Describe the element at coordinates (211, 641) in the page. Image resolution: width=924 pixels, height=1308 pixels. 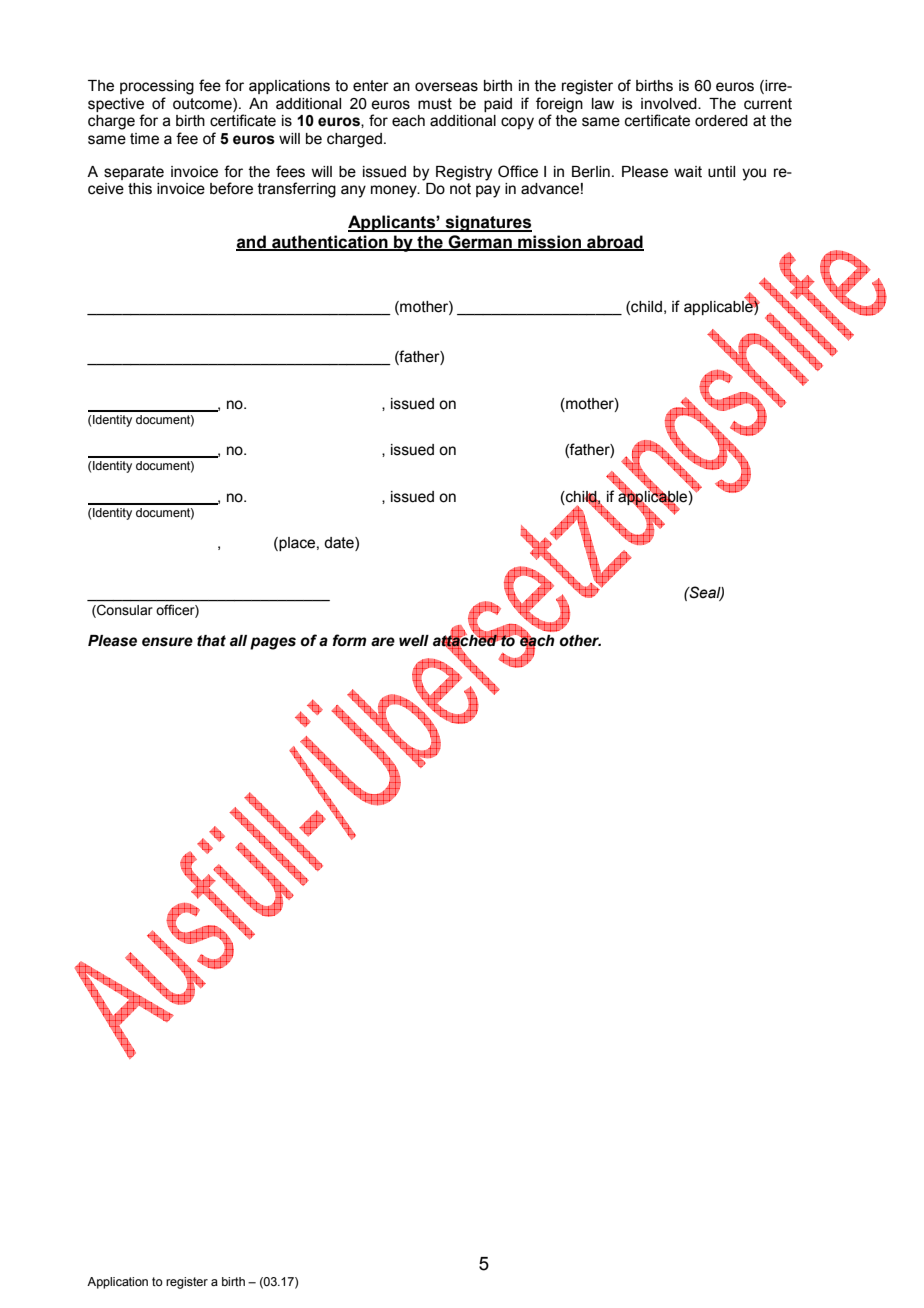
I see `that` at that location.
